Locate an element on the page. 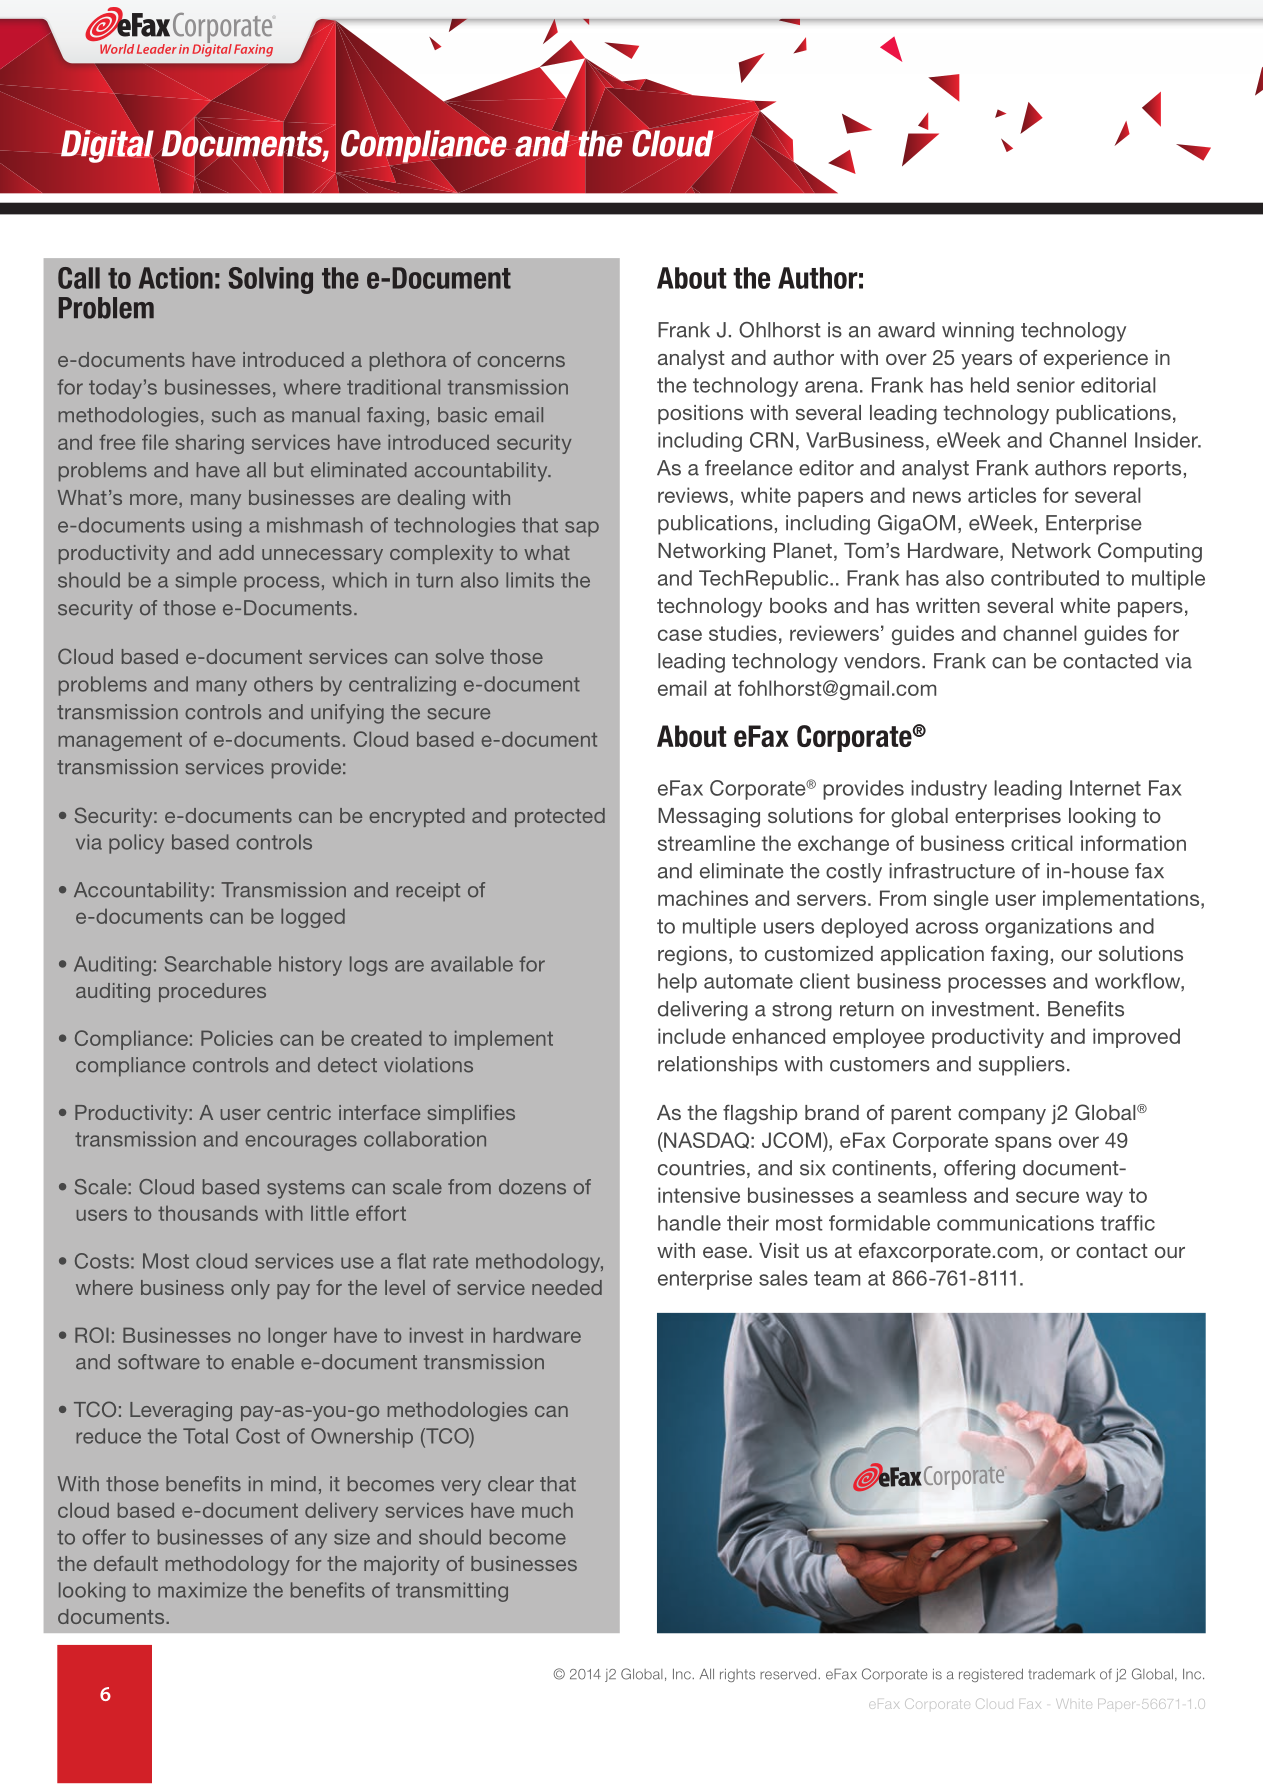 This document has height=1786, width=1263. Leader is located at coordinates (157, 49).
